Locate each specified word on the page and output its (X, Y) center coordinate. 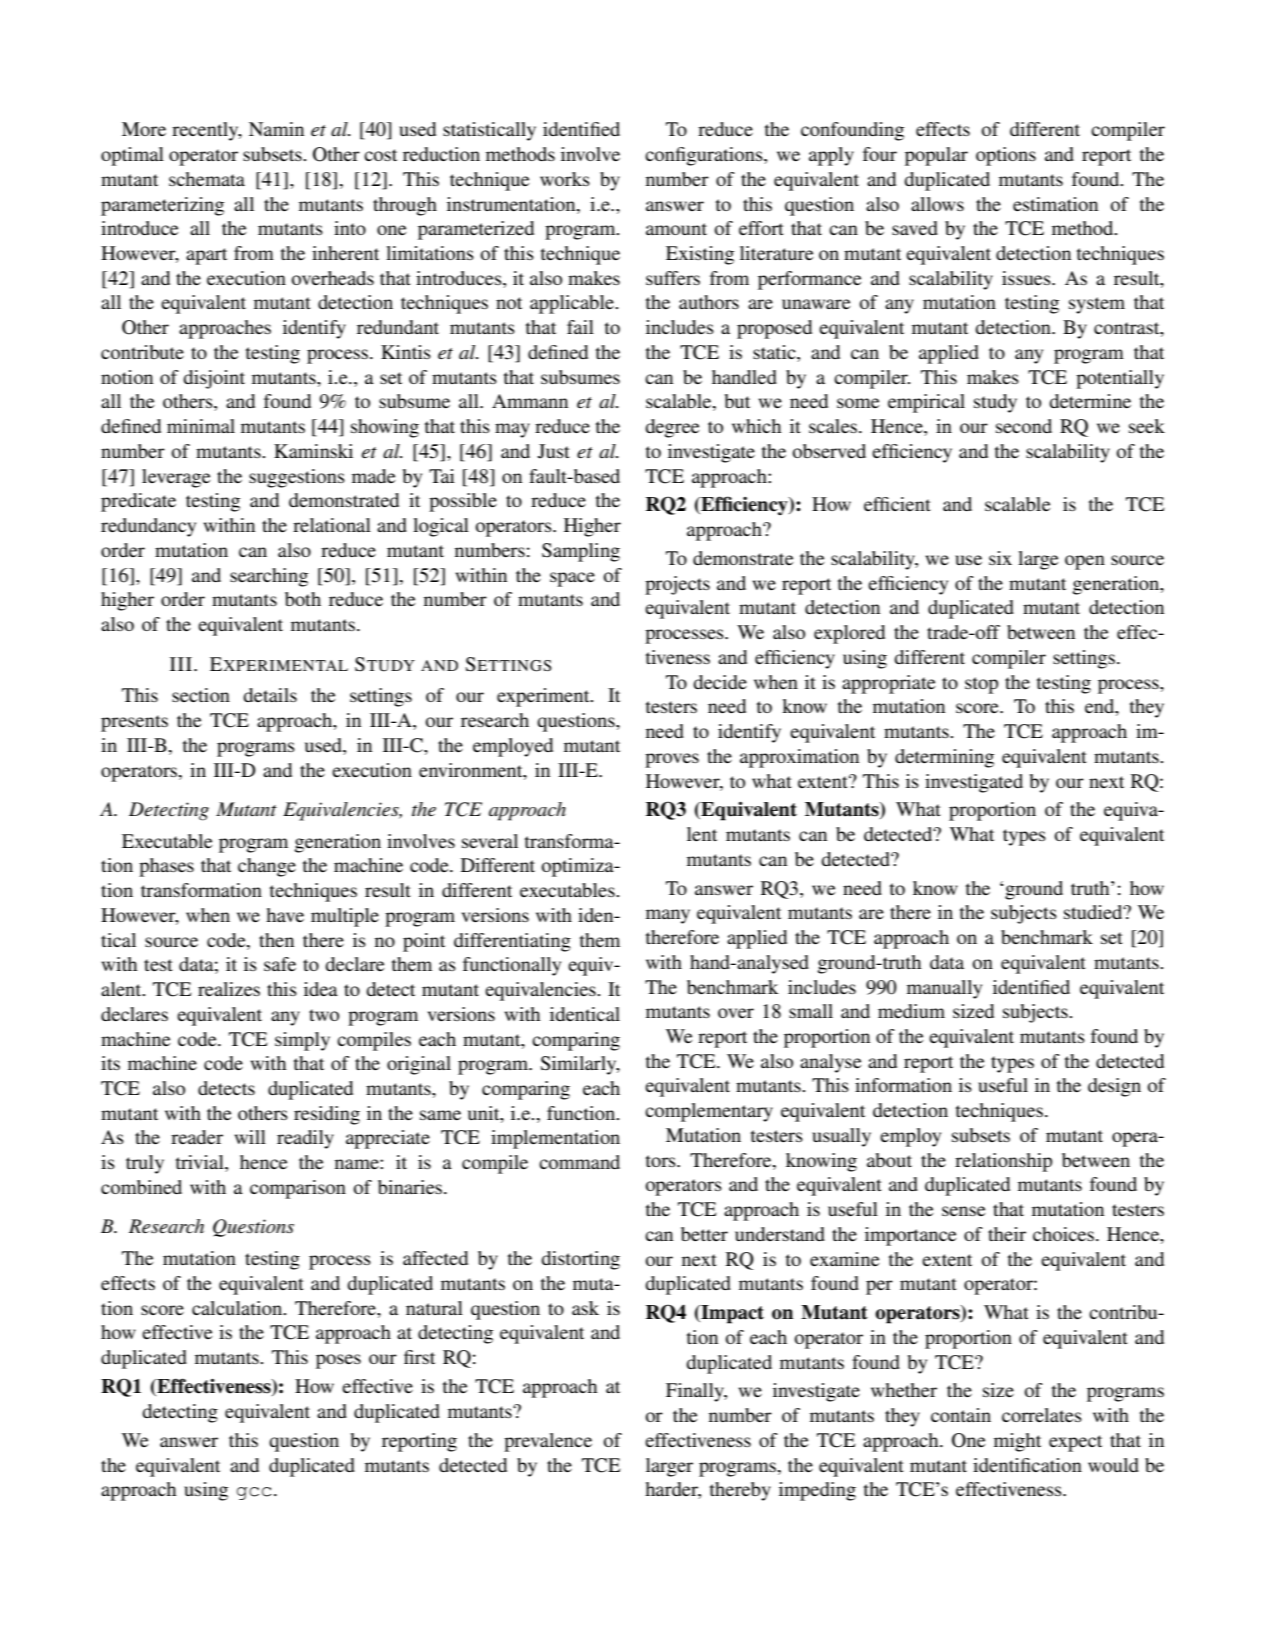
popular (936, 156)
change (267, 867)
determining (944, 758)
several (490, 841)
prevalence (548, 1442)
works (565, 179)
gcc (254, 1493)
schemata (207, 179)
